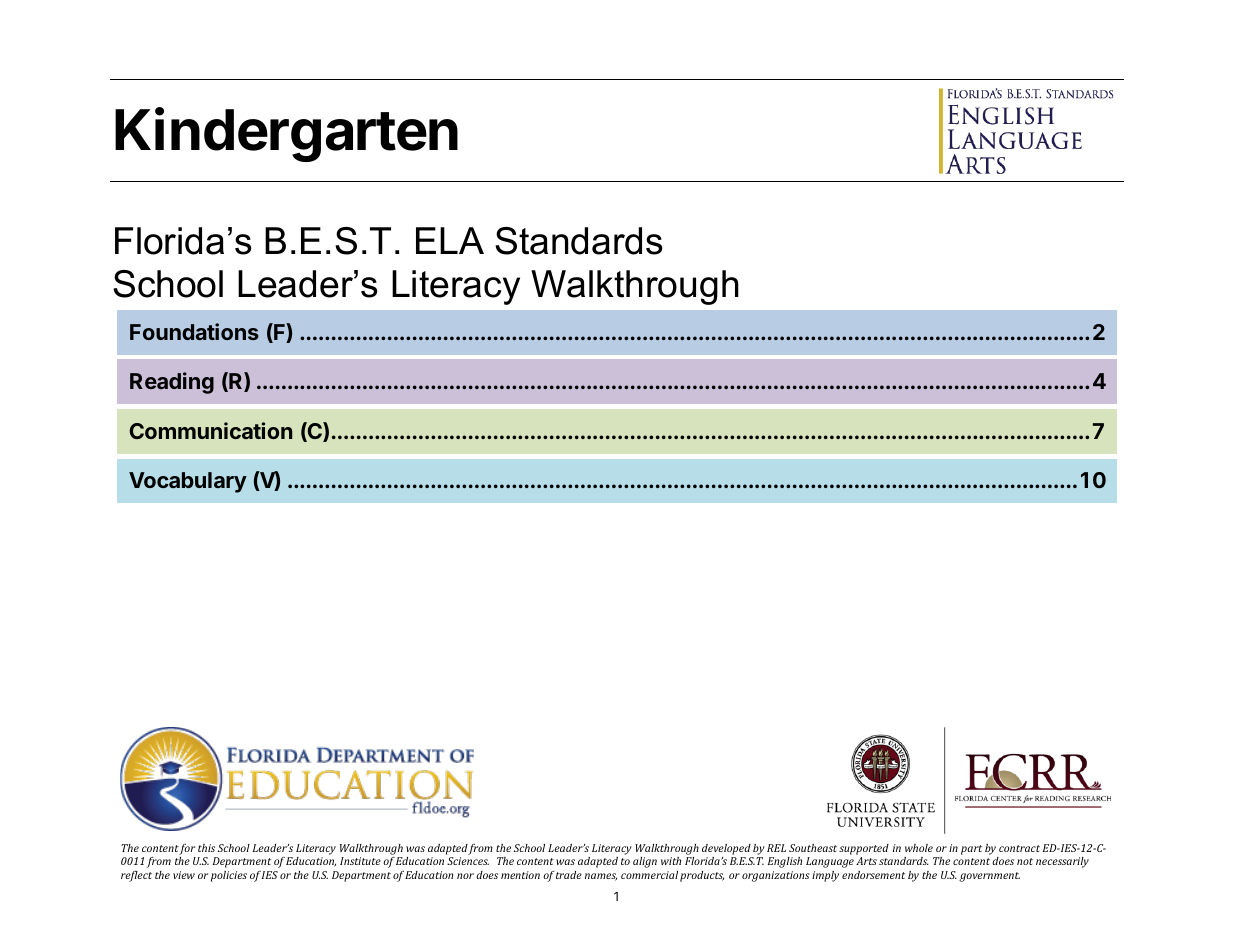 The width and height of the page is (1233, 952). Describe the element at coordinates (1019, 848) in the page. I see `contract` at that location.
